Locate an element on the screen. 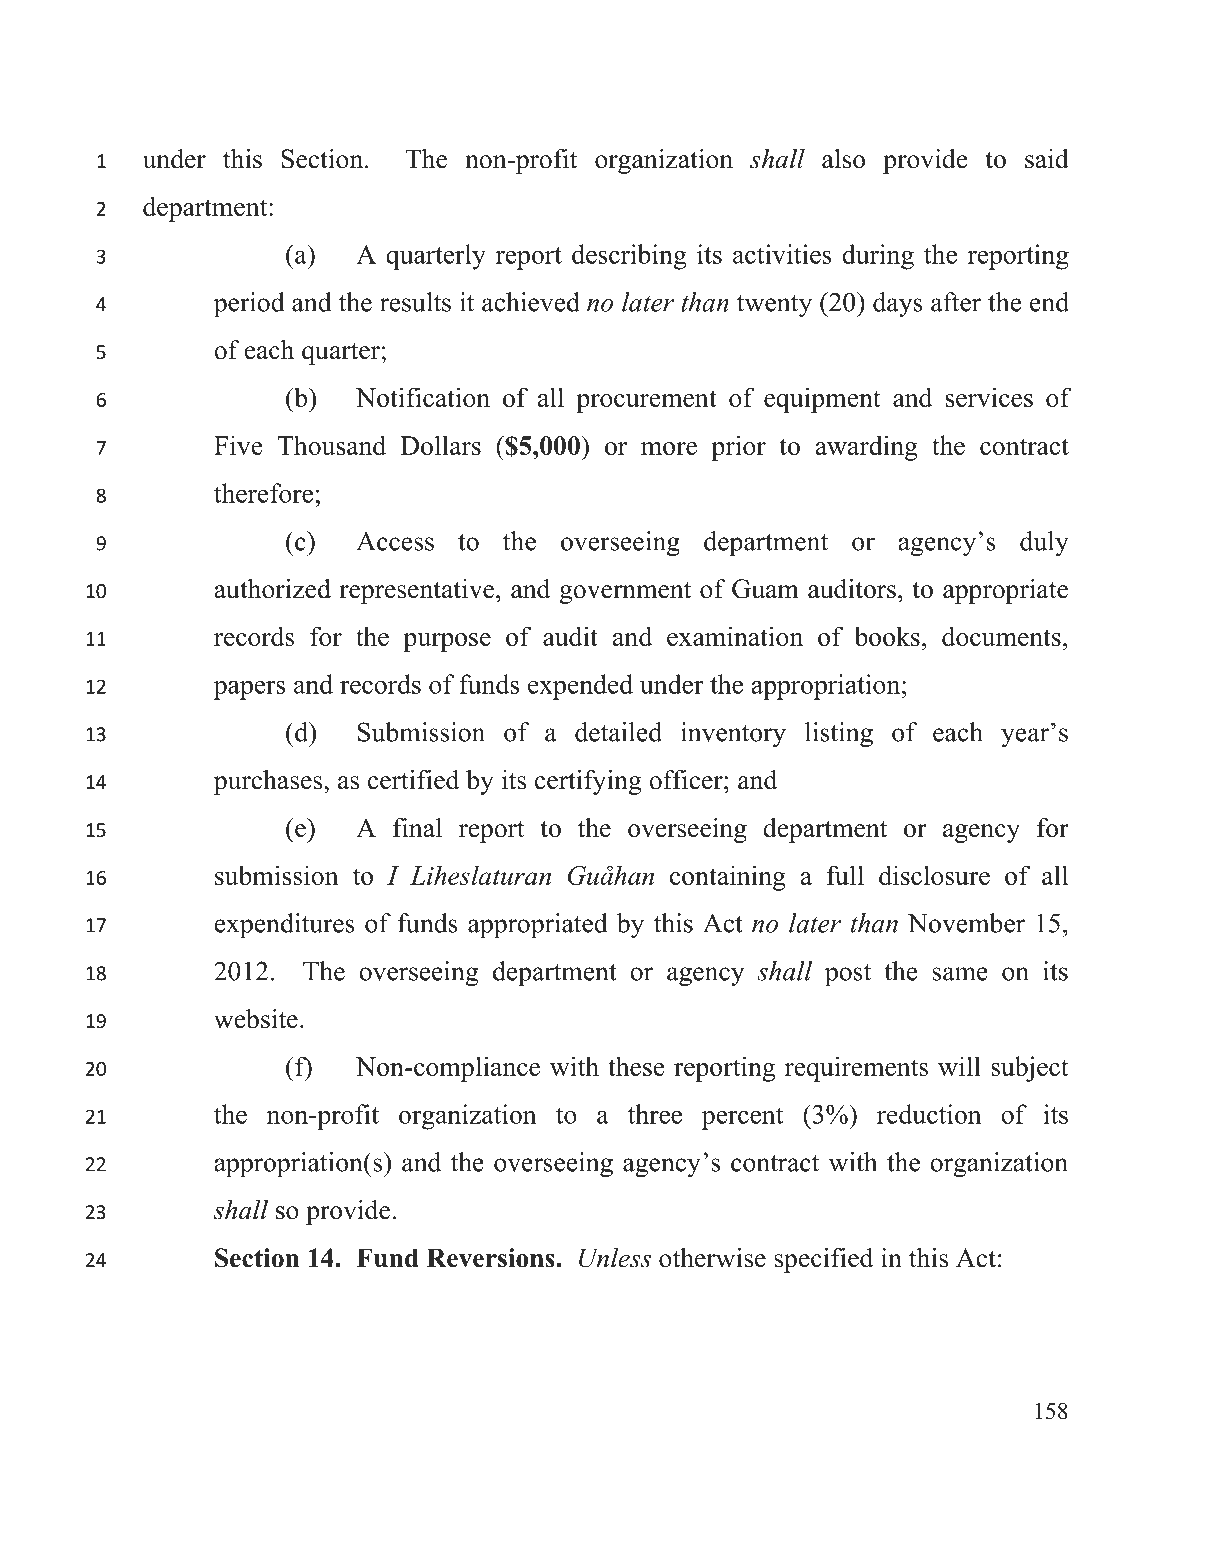 This screenshot has height=1567, width=1211. said is located at coordinates (1047, 159).
